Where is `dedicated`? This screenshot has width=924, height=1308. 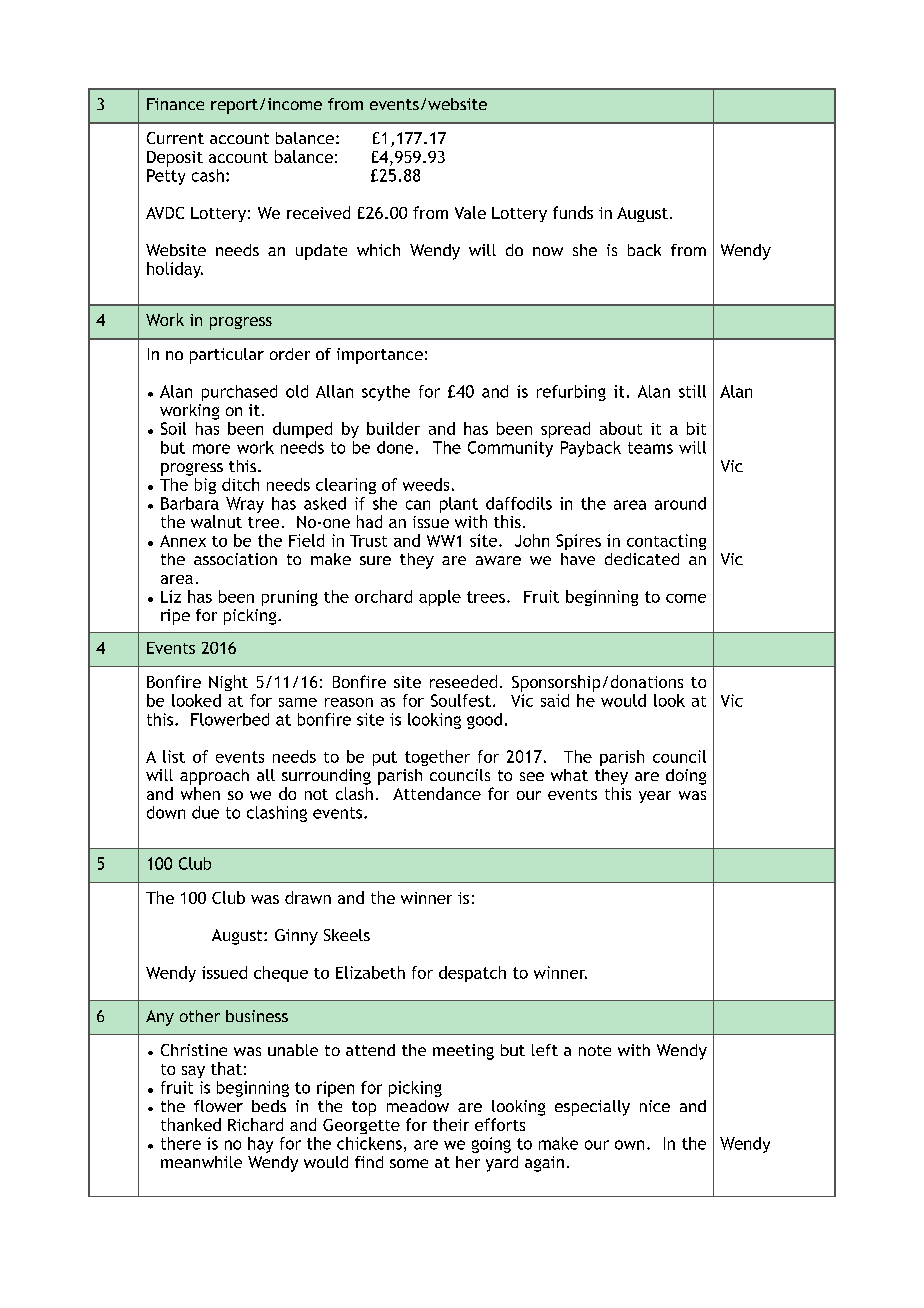 dedicated is located at coordinates (642, 559).
